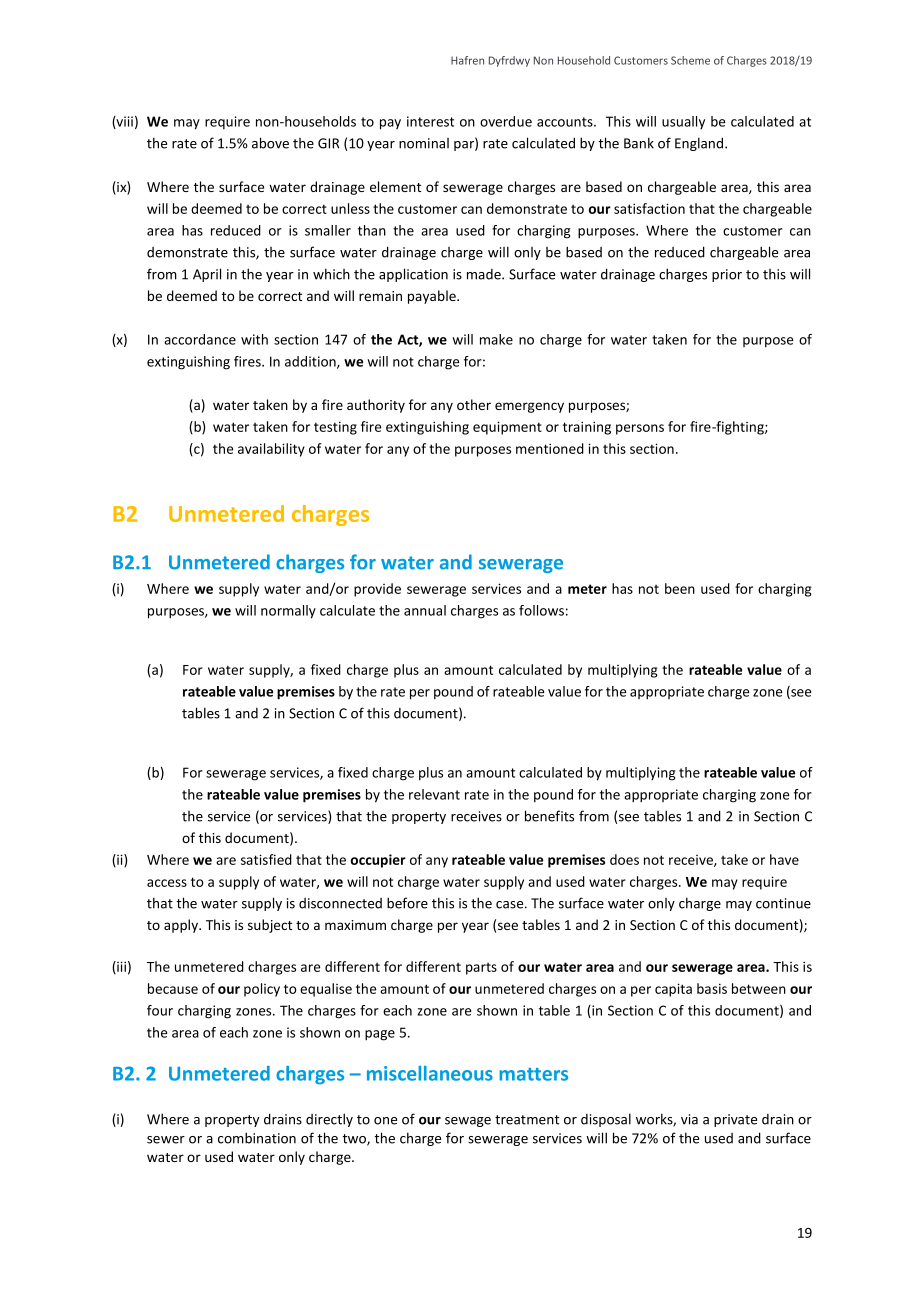 Image resolution: width=924 pixels, height=1308 pixels. What do you see at coordinates (288, 612) in the page?
I see `normally` at bounding box center [288, 612].
